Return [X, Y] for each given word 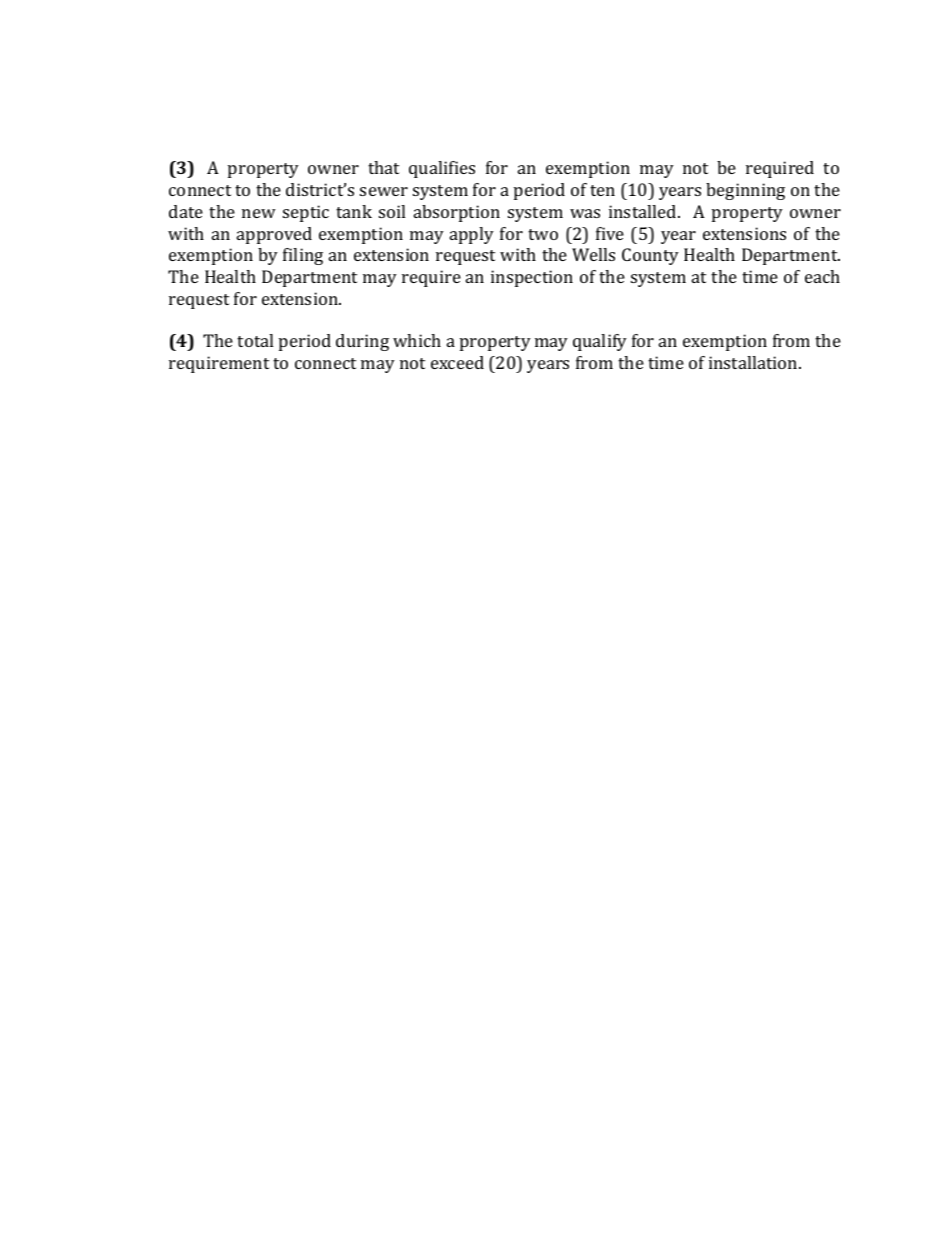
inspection [532, 278]
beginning [745, 191]
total [255, 340]
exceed [457, 362]
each [822, 276]
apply [472, 235]
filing [303, 256]
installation [754, 362]
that [383, 167]
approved [274, 235]
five [610, 233]
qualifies [442, 169]
